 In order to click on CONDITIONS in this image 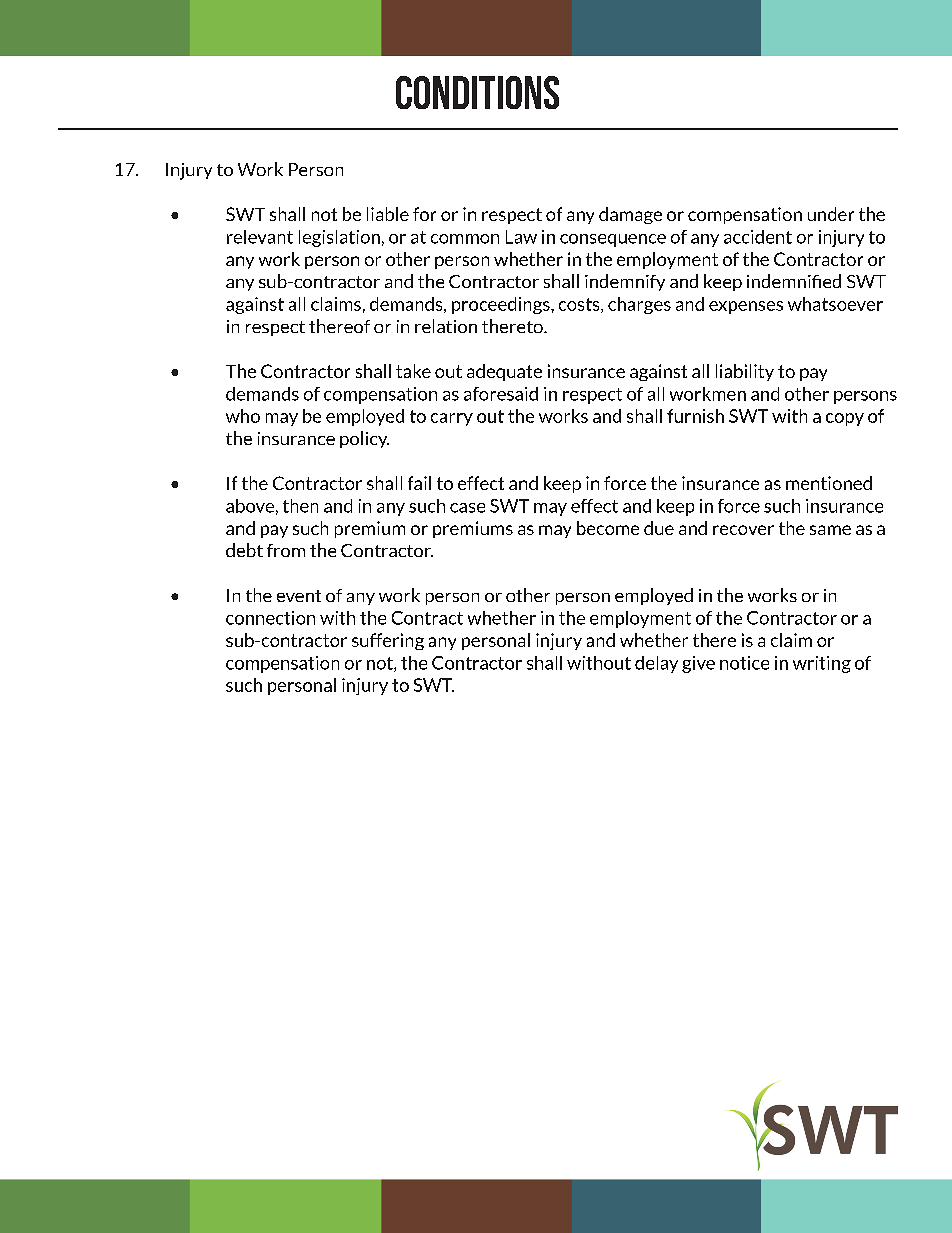, I will do `click(477, 92)`.
